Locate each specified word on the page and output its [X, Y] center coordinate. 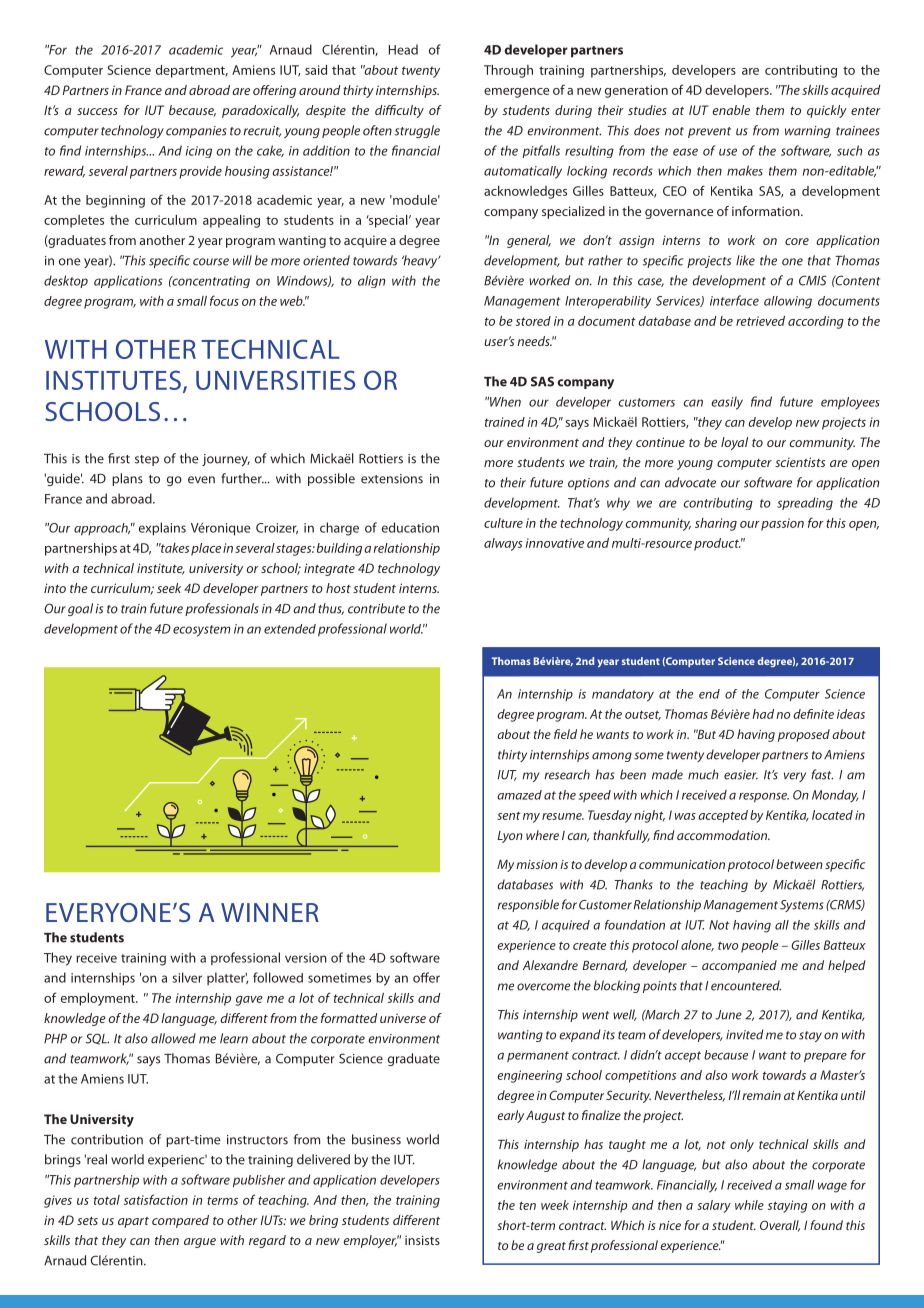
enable [731, 110]
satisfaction [156, 1199]
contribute [376, 608]
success [97, 111]
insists [422, 1240]
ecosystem [202, 631]
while [749, 1205]
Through [508, 71]
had [763, 714]
